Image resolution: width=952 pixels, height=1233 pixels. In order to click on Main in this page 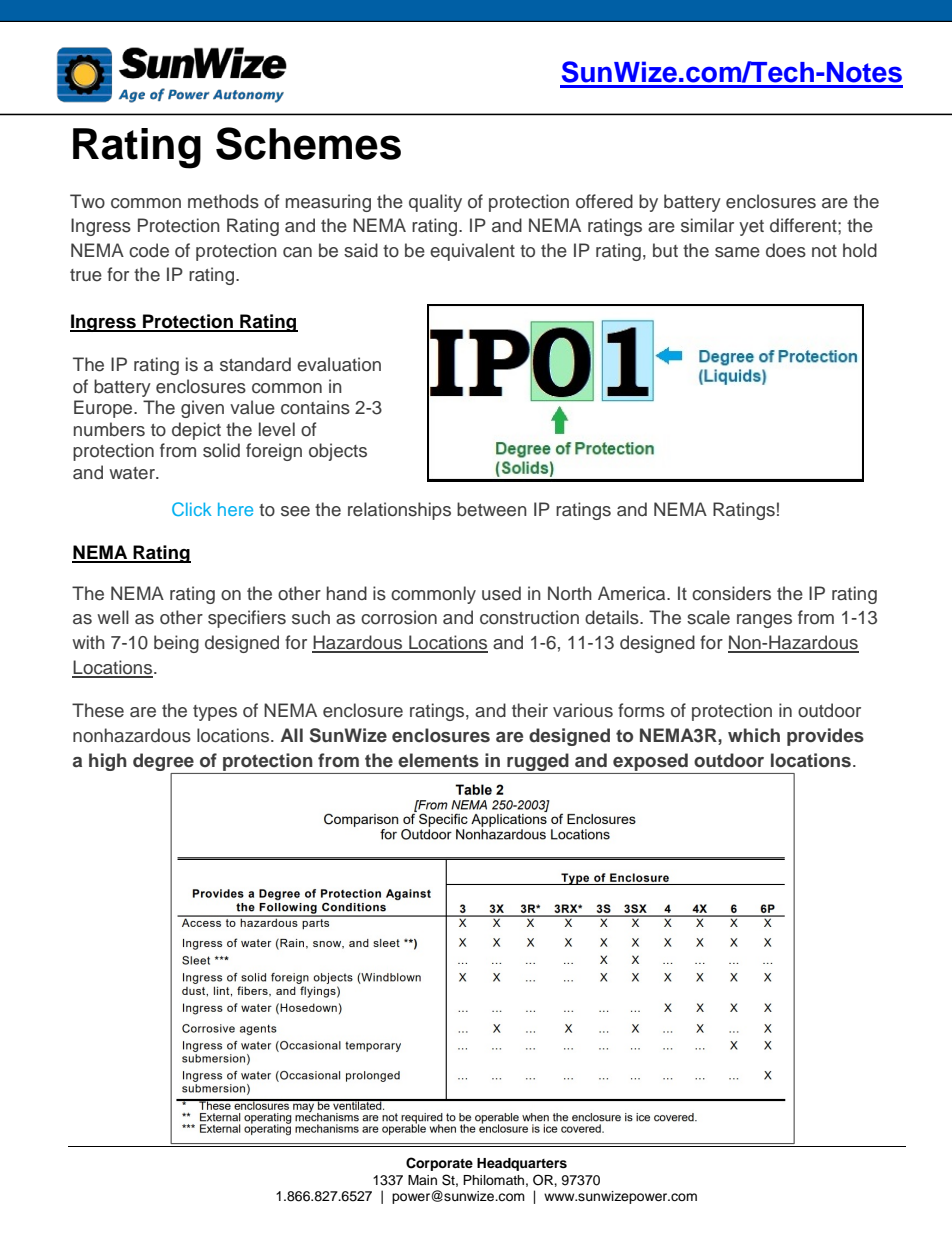, I will do `click(422, 1180)`.
